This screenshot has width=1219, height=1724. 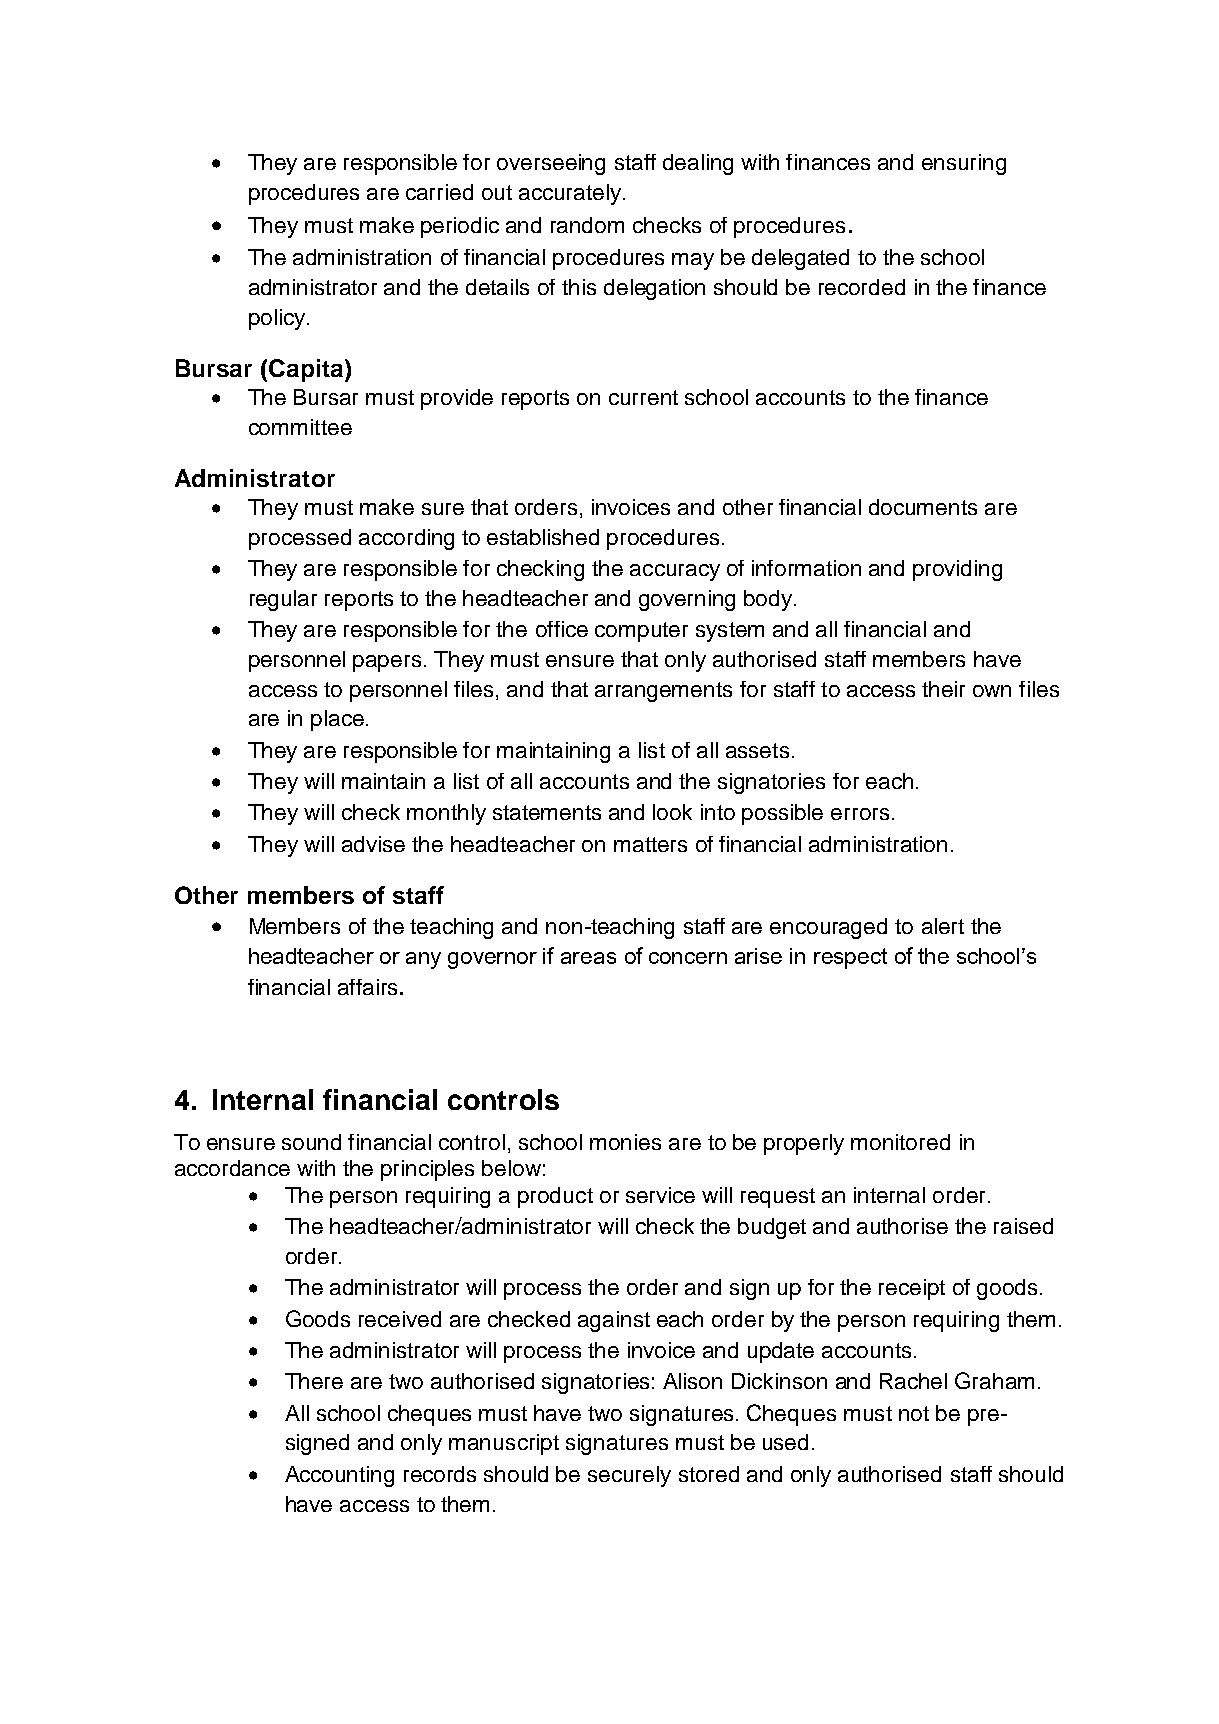 What do you see at coordinates (923, 507) in the screenshot?
I see `documents` at bounding box center [923, 507].
